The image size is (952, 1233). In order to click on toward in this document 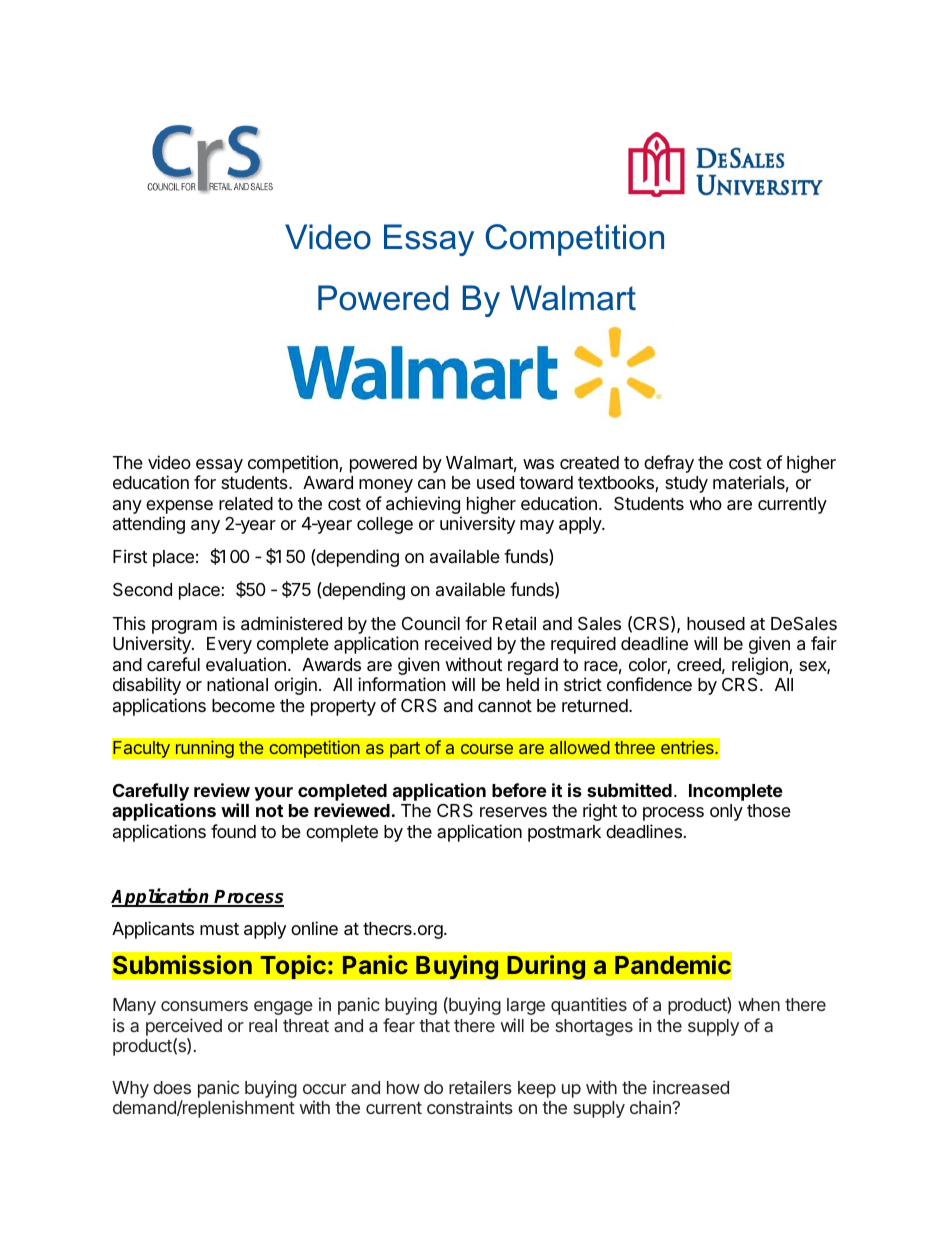, I will do `click(546, 483)`.
